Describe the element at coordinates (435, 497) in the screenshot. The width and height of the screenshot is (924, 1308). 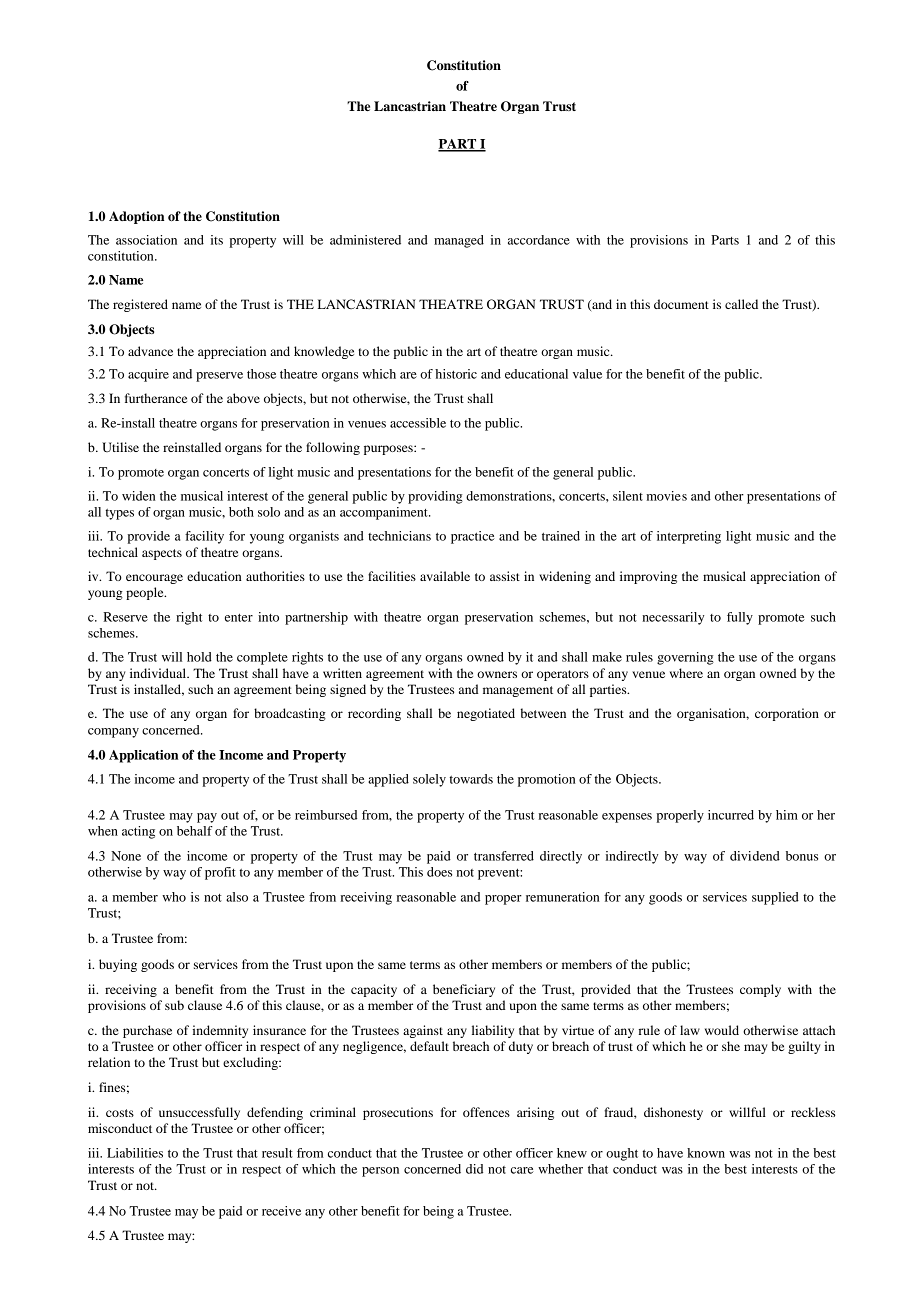
I see `providing` at that location.
